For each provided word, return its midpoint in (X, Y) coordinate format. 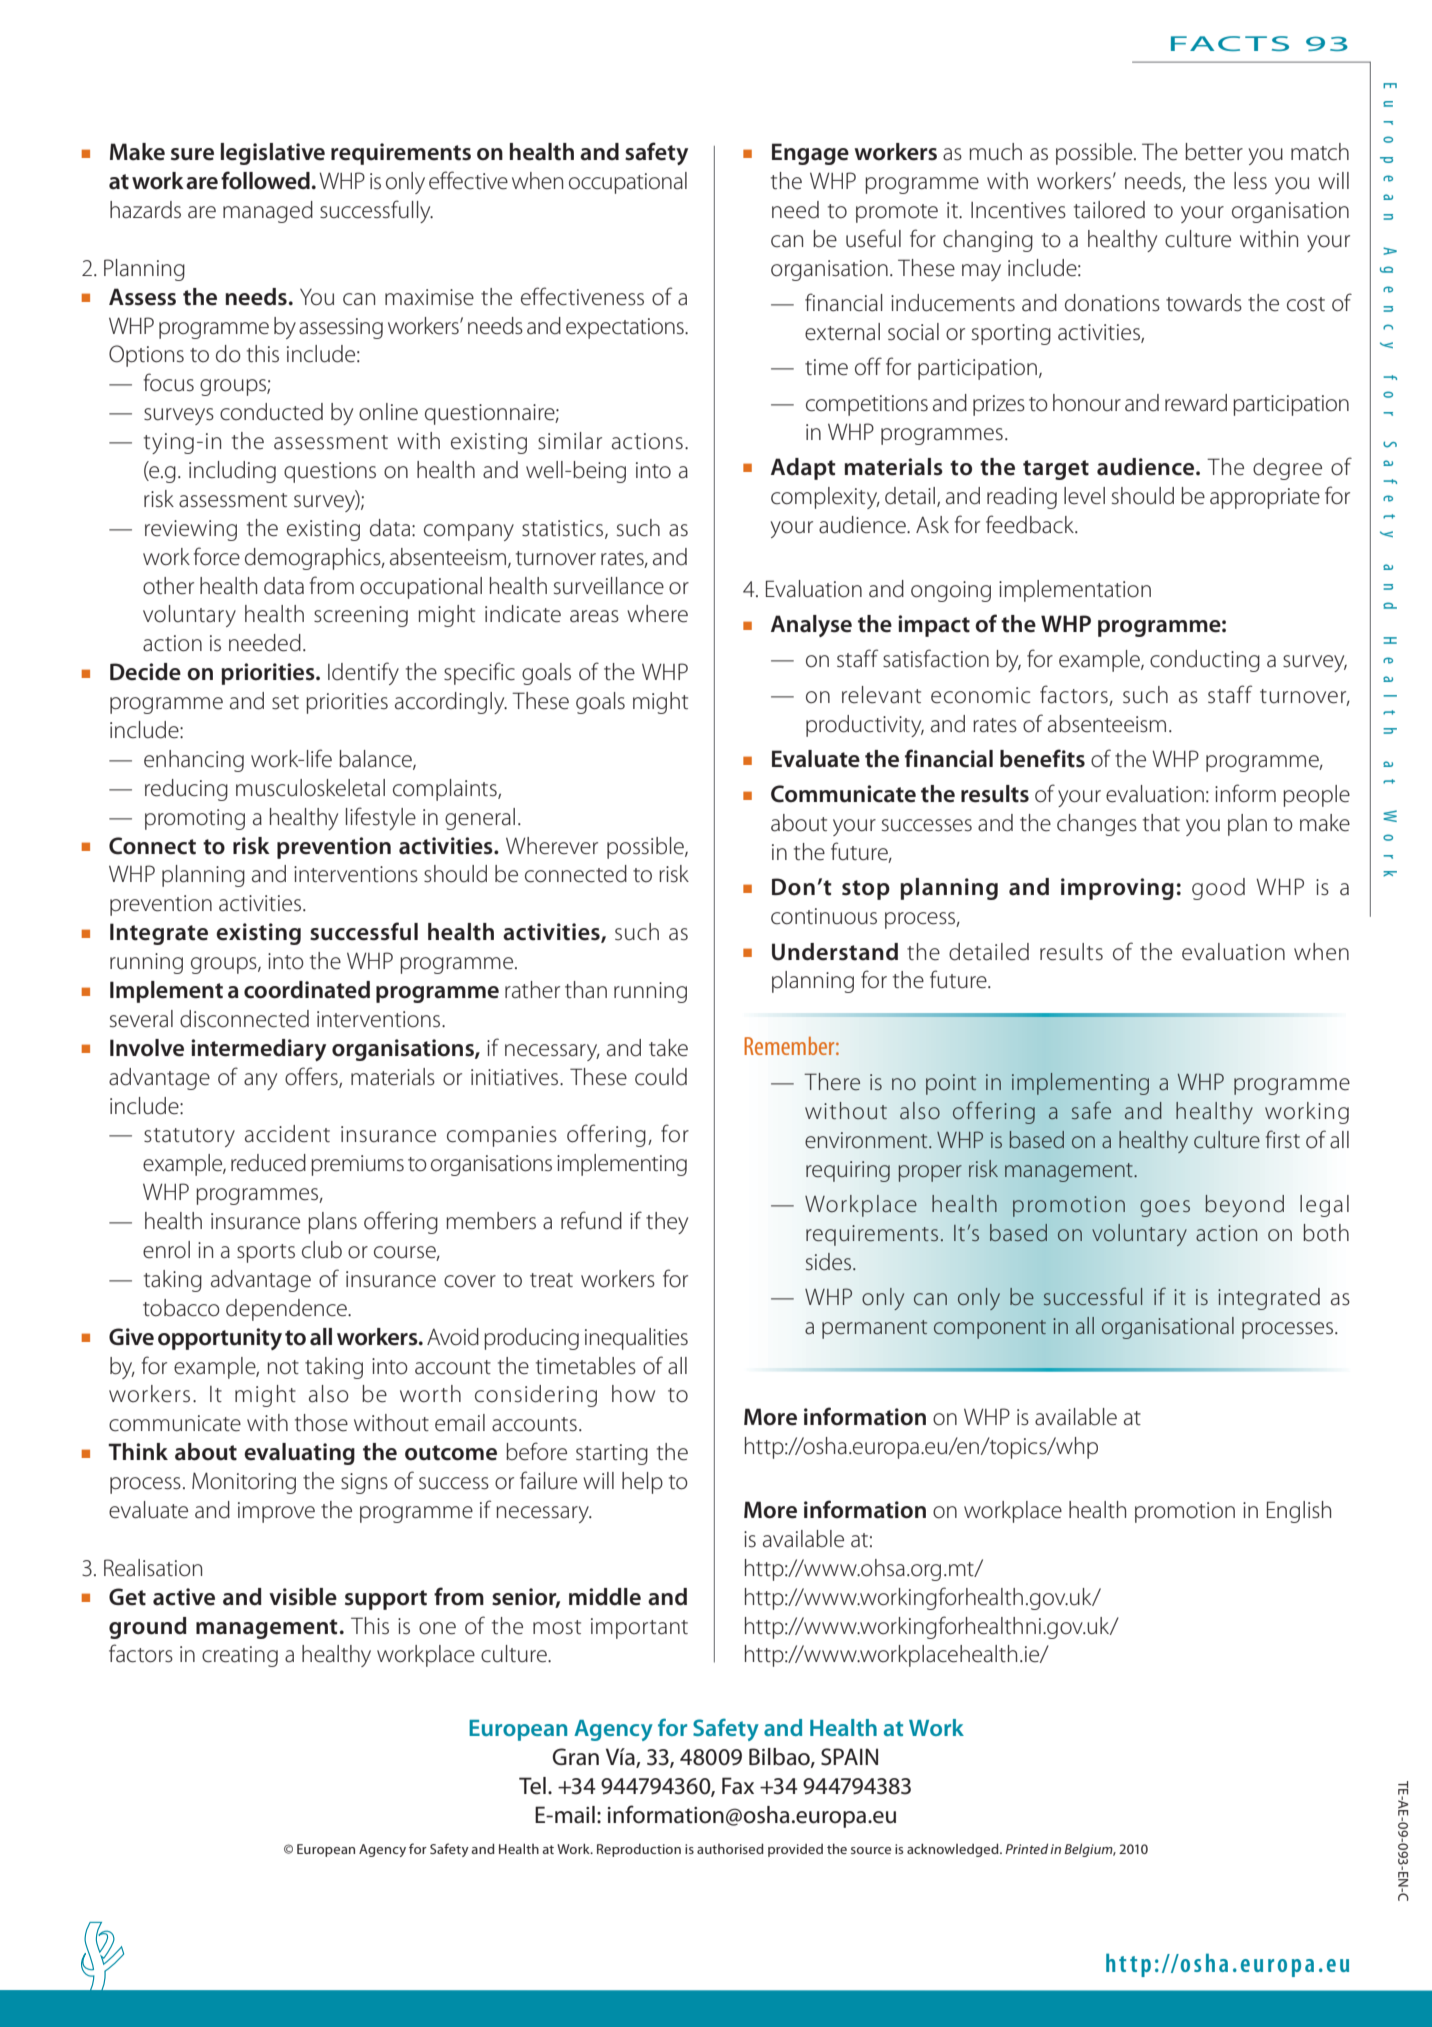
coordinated (307, 990)
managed (268, 212)
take (668, 1048)
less (1250, 181)
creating (240, 1656)
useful (873, 238)
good (1218, 889)
